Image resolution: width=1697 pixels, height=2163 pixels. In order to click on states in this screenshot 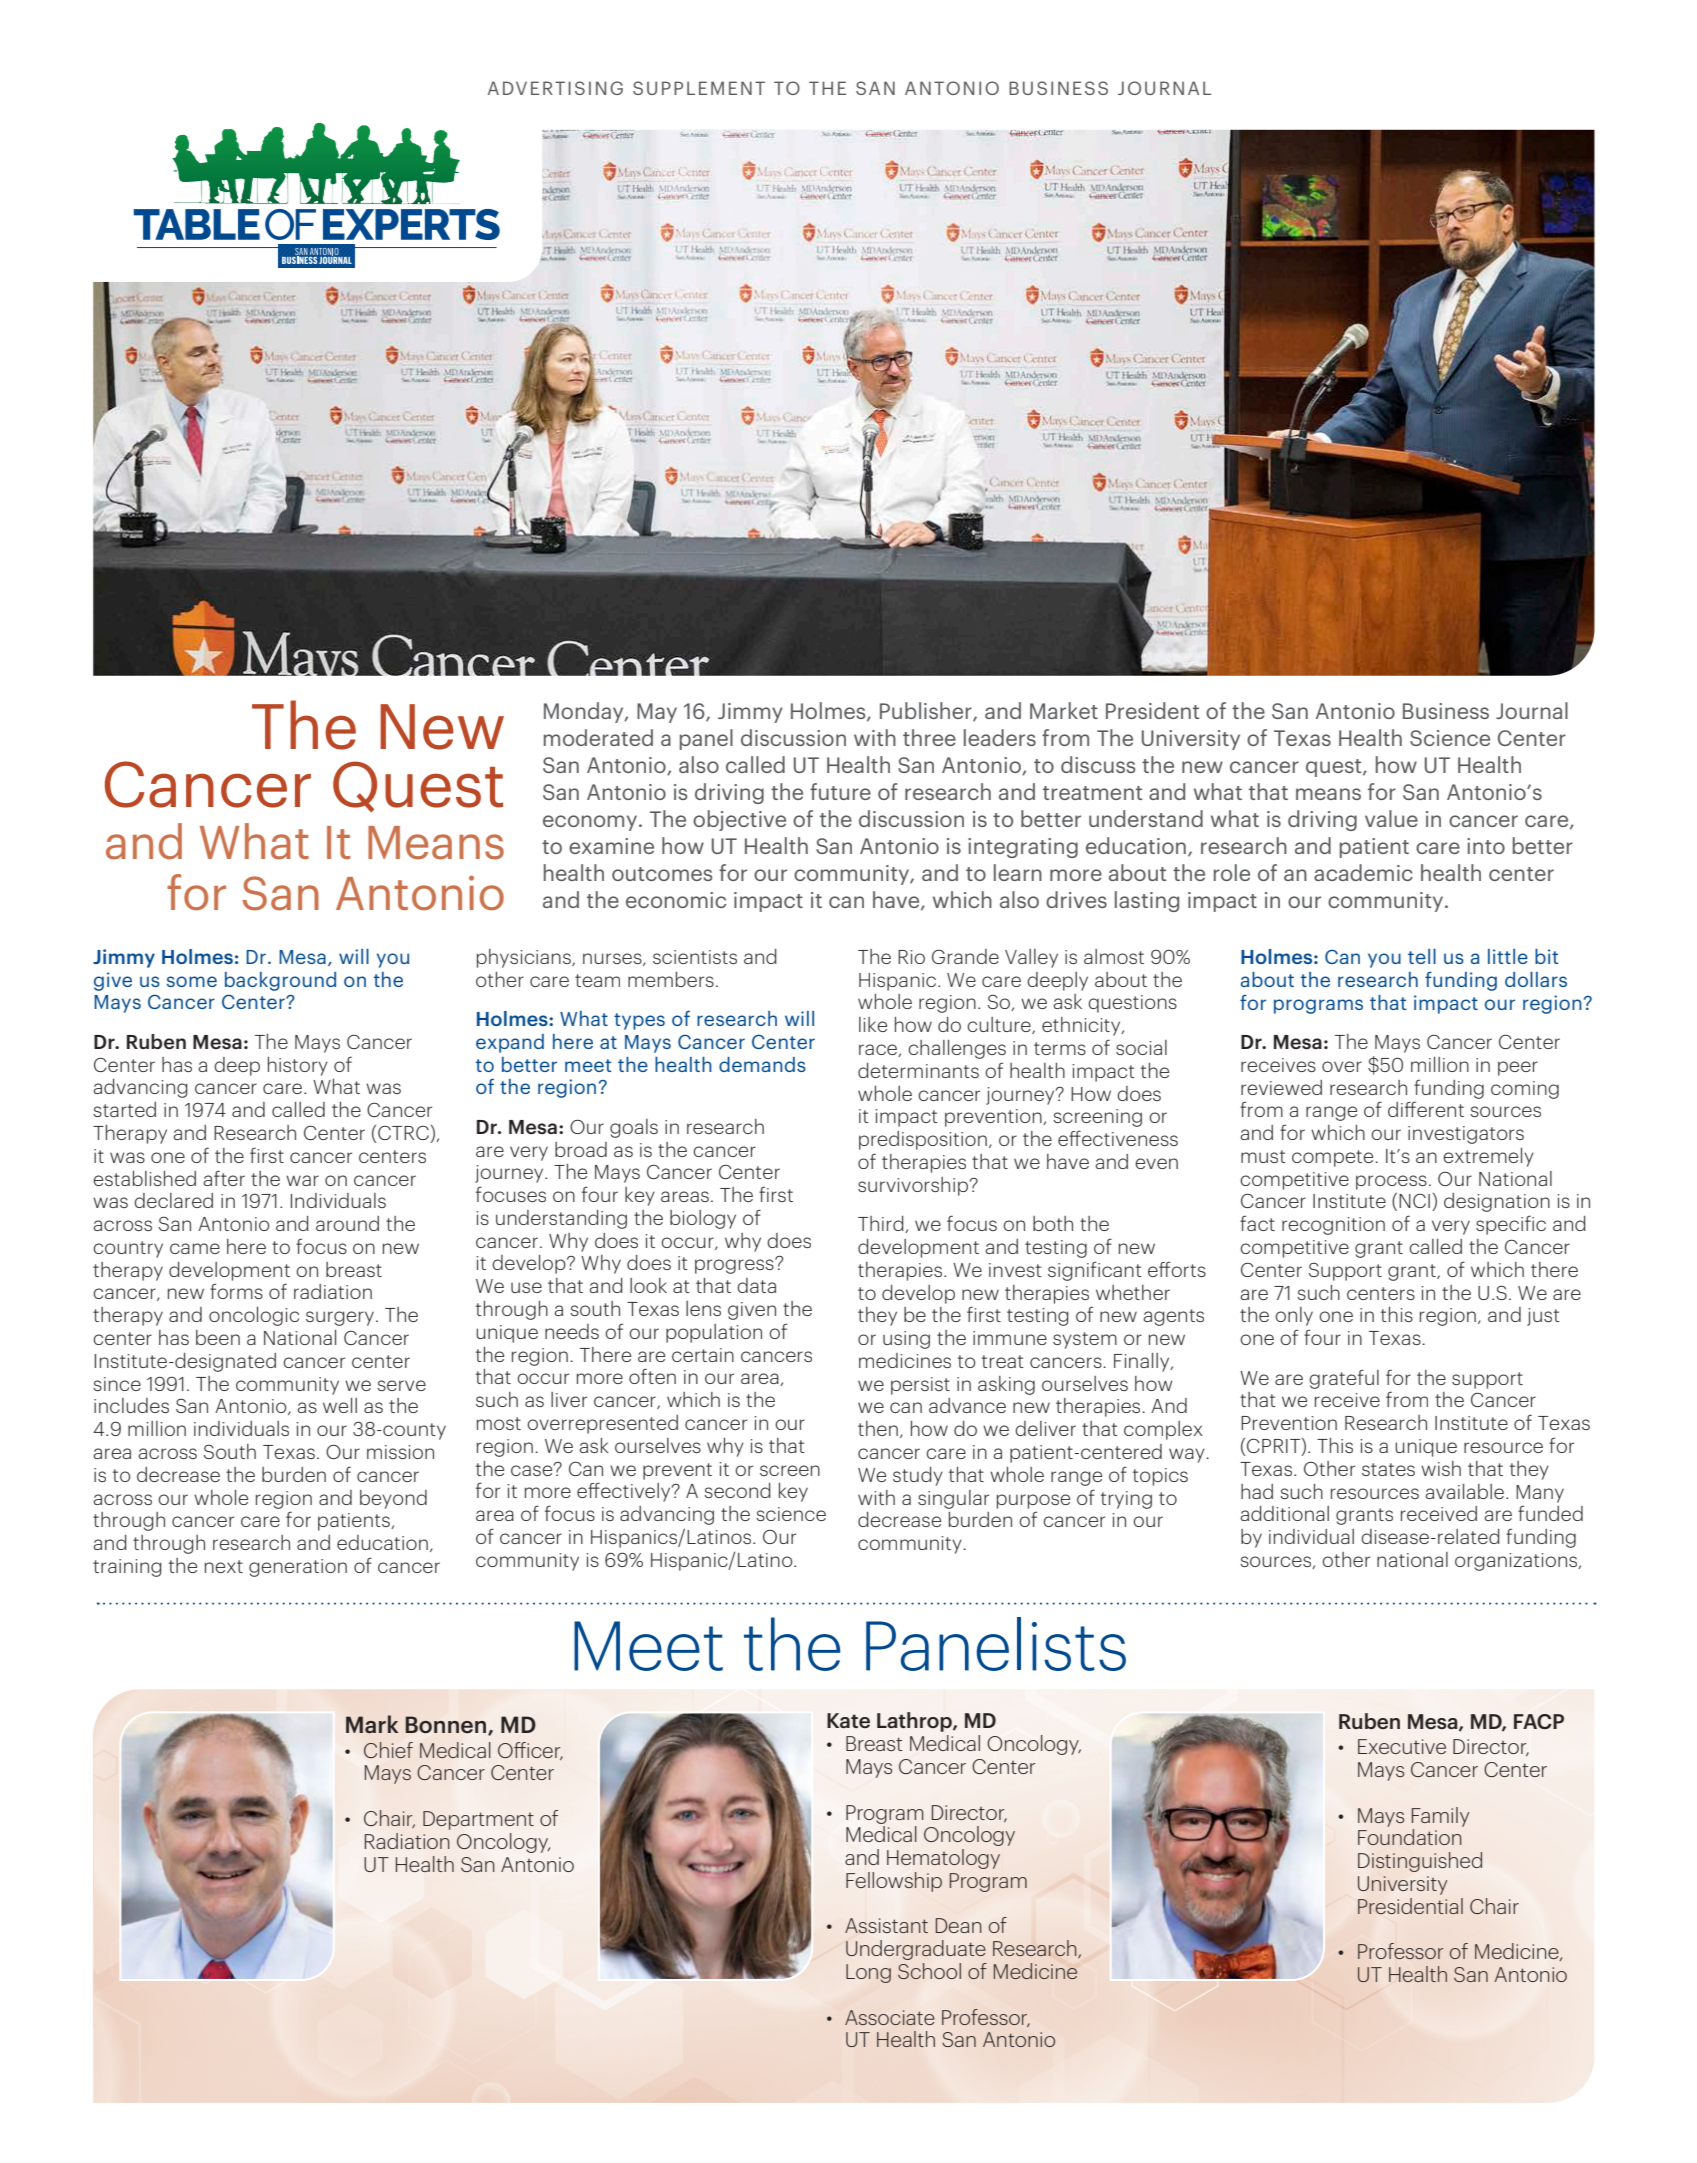, I will do `click(1388, 1469)`.
